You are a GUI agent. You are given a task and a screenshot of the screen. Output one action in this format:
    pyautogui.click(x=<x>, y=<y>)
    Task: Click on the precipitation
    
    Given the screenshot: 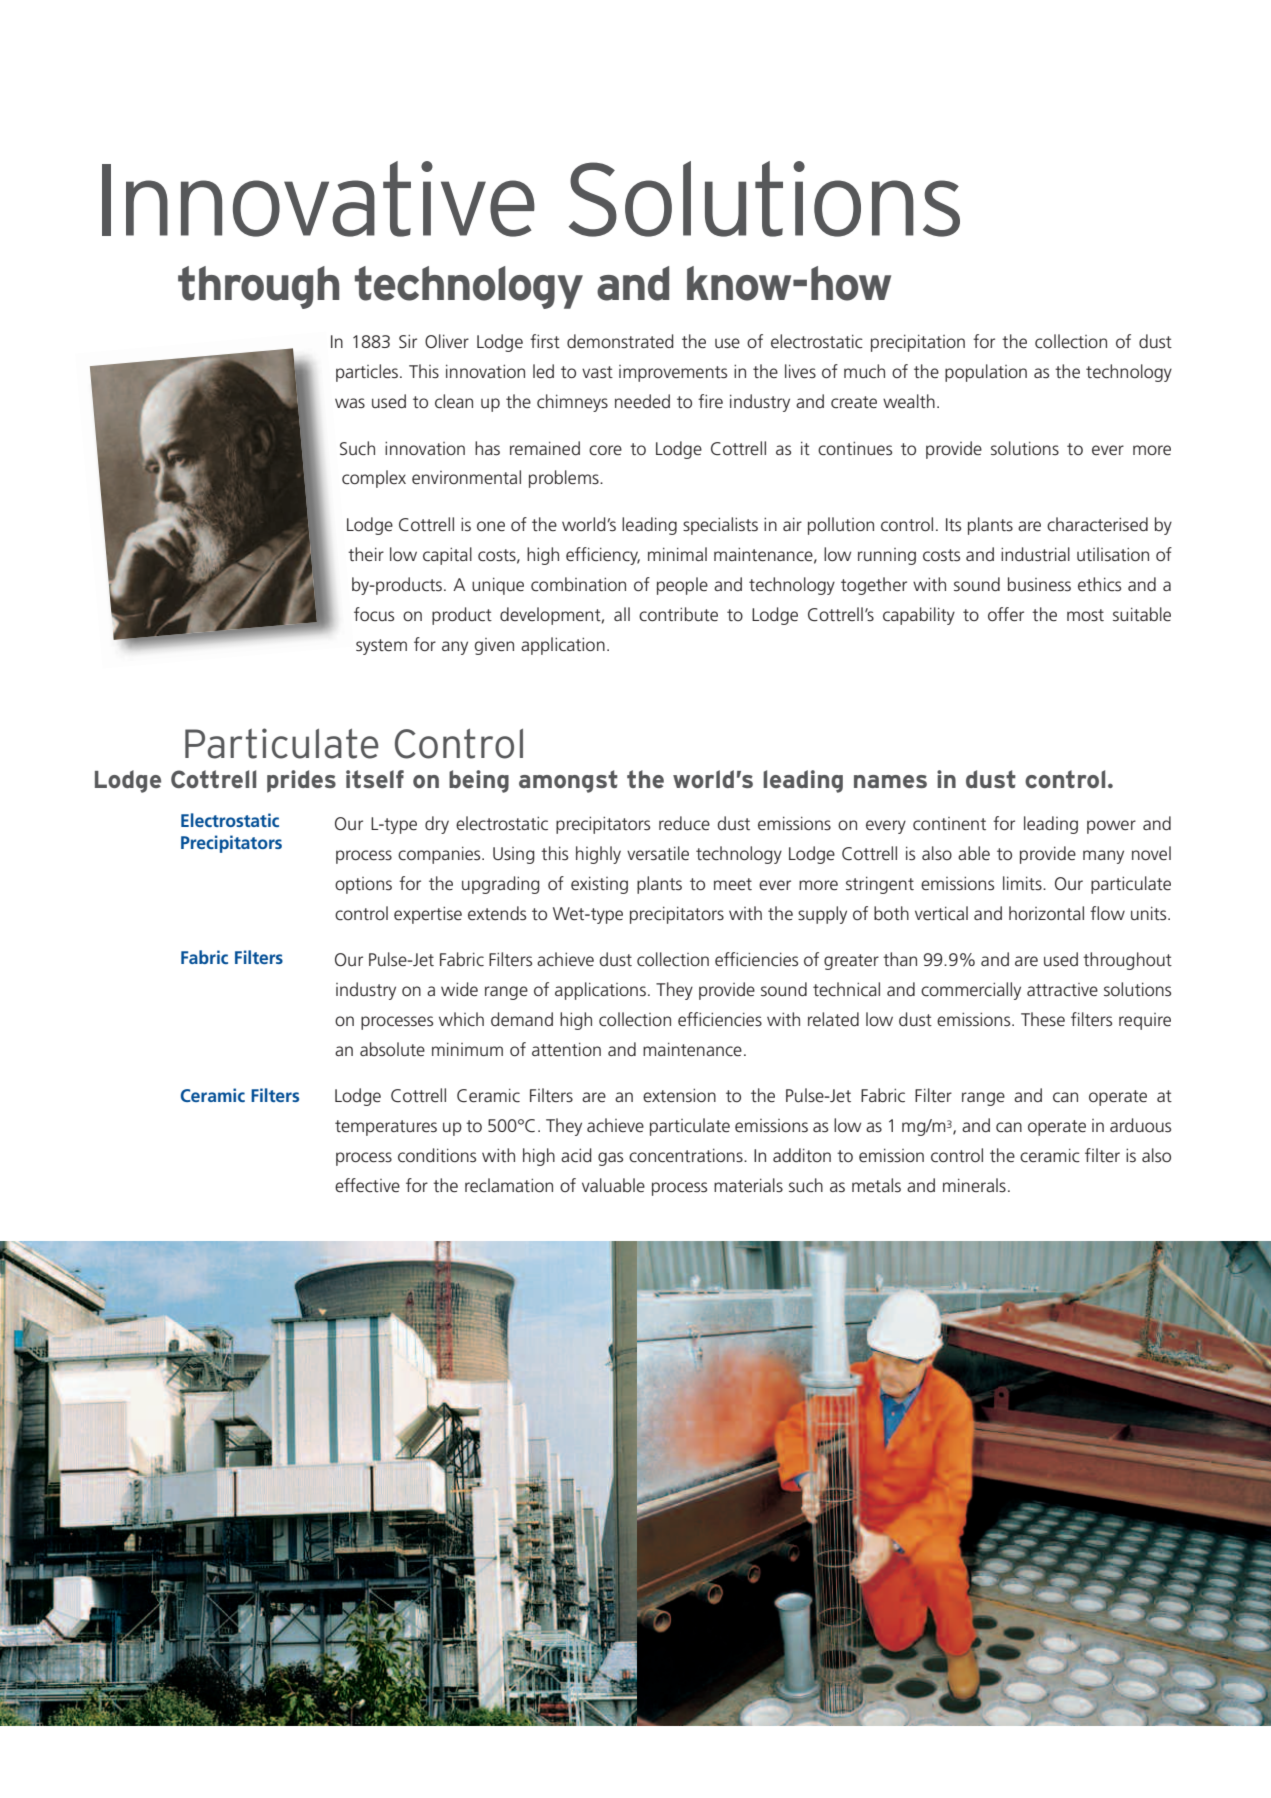 What is the action you would take?
    pyautogui.click(x=918, y=343)
